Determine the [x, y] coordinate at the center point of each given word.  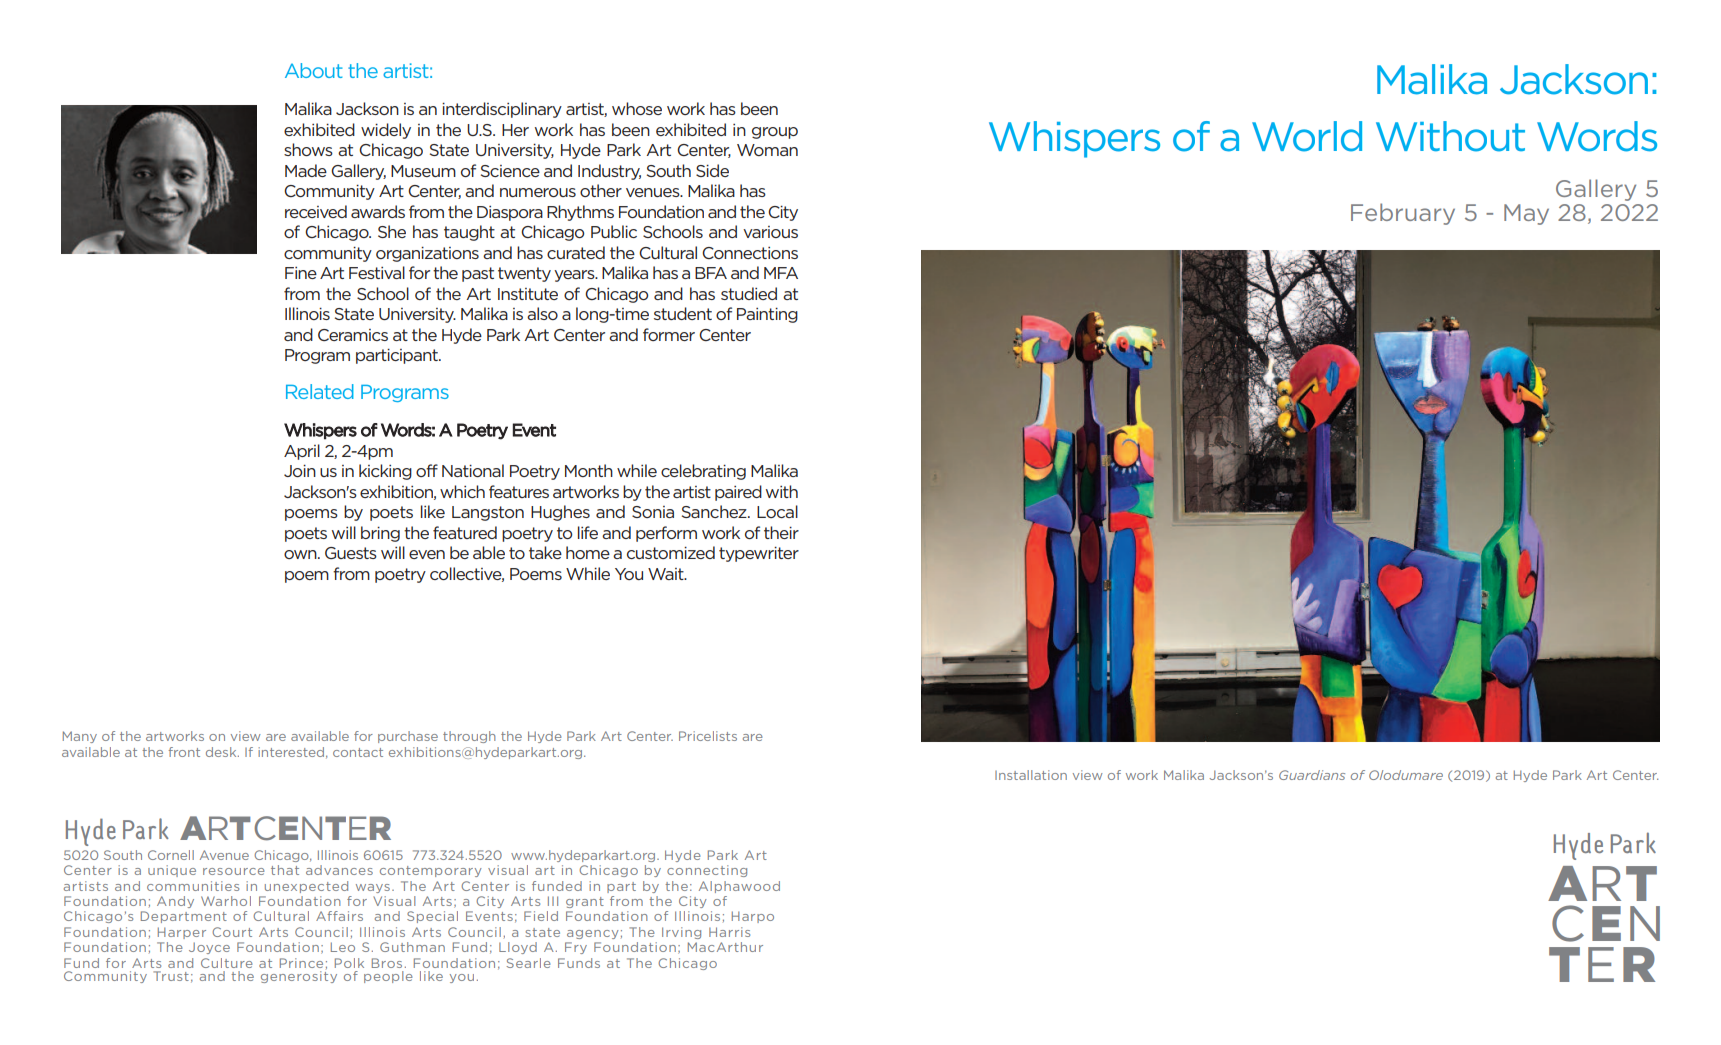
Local [777, 511]
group [775, 133]
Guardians [1312, 775]
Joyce [209, 948]
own [301, 554]
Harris [729, 932]
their [781, 532]
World [1307, 136]
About [314, 70]
